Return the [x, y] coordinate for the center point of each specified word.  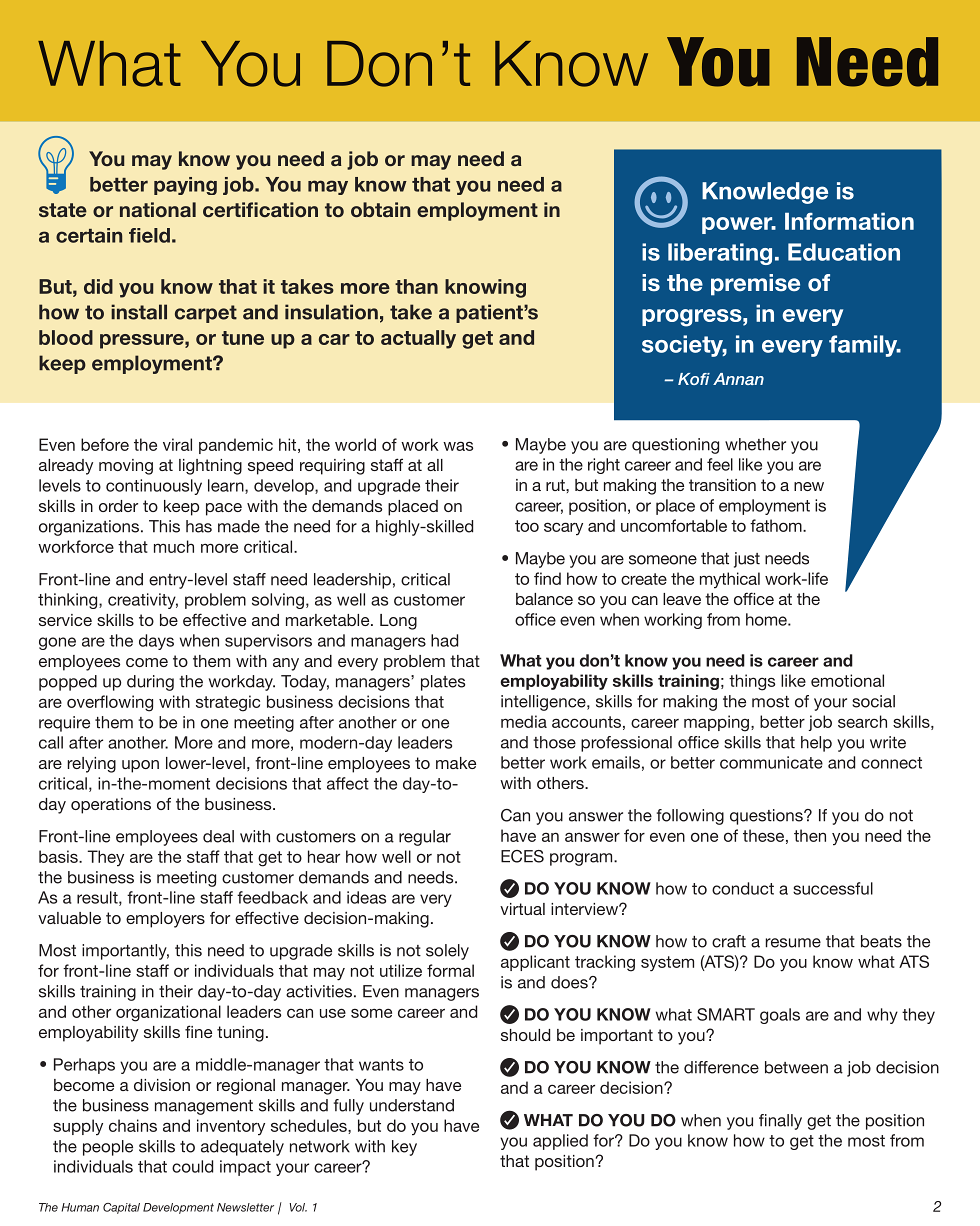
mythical [730, 580]
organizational [168, 1013]
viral [177, 444]
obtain [380, 209]
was [458, 446]
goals [780, 1016]
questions [767, 817]
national [158, 209]
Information [849, 221]
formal [450, 970]
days [156, 642]
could [192, 1166]
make [456, 763]
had [444, 640]
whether [755, 444]
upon [140, 766]
